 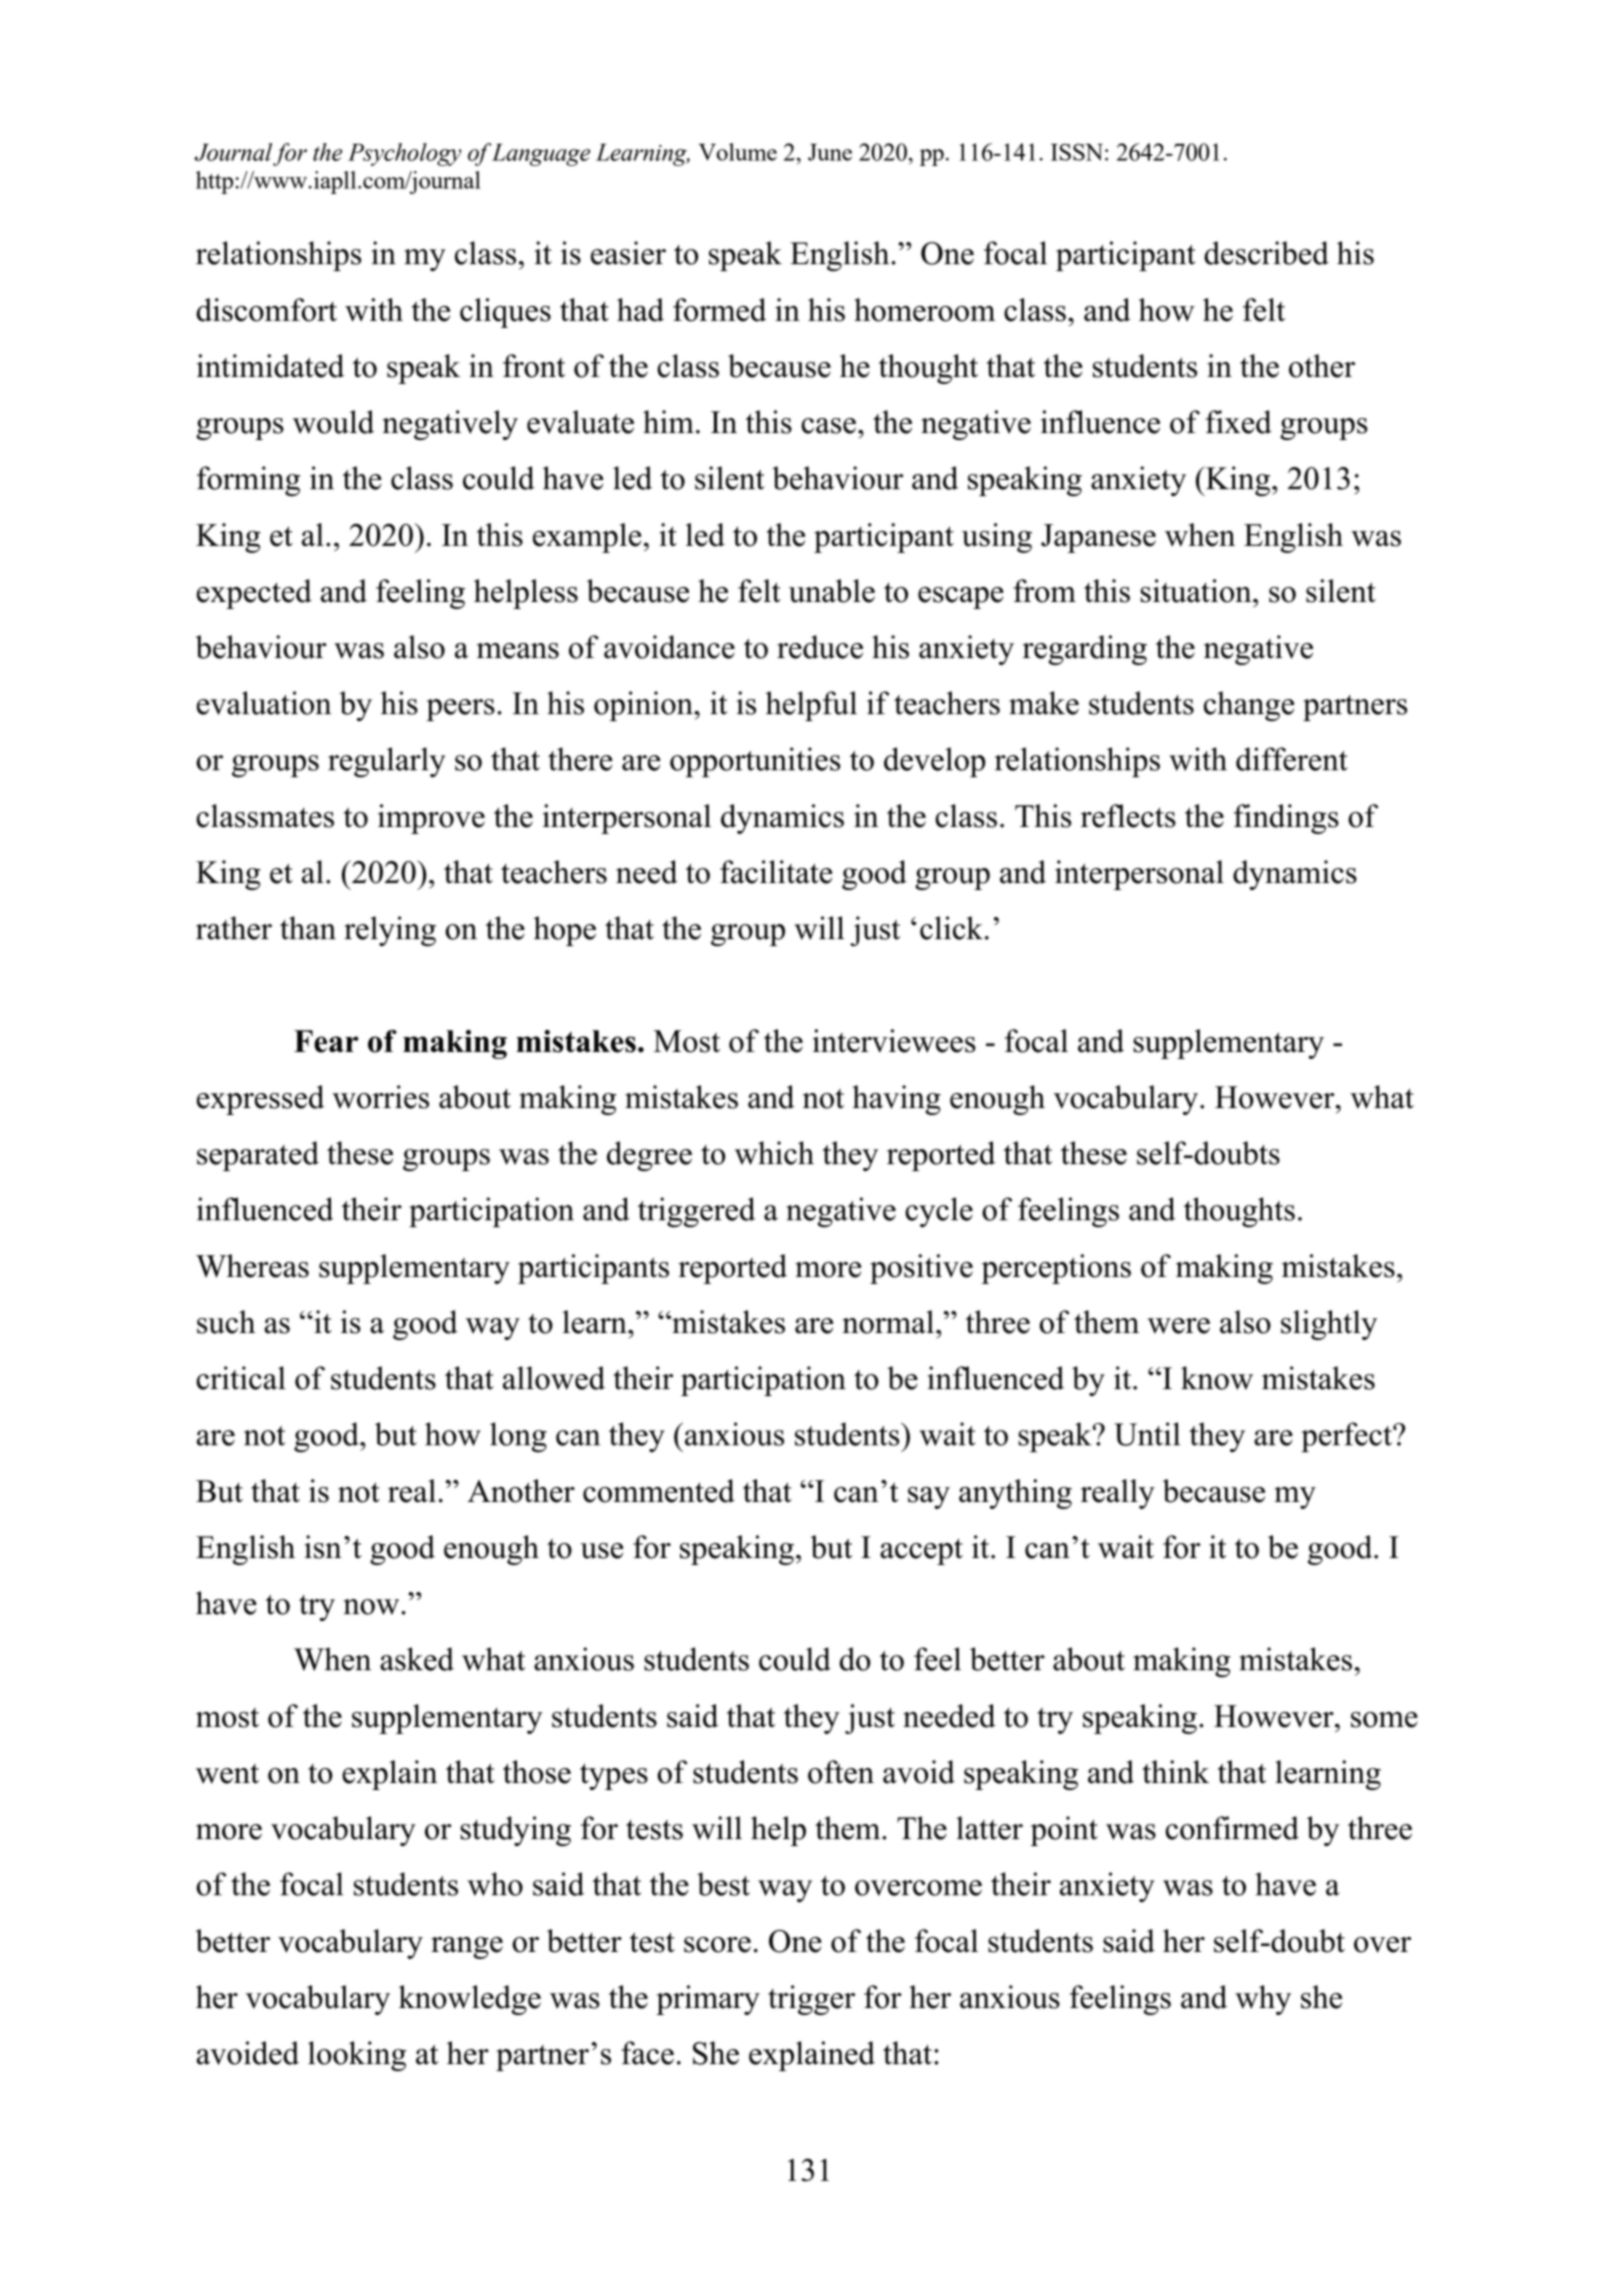 I want to click on findings, so click(x=1286, y=819).
